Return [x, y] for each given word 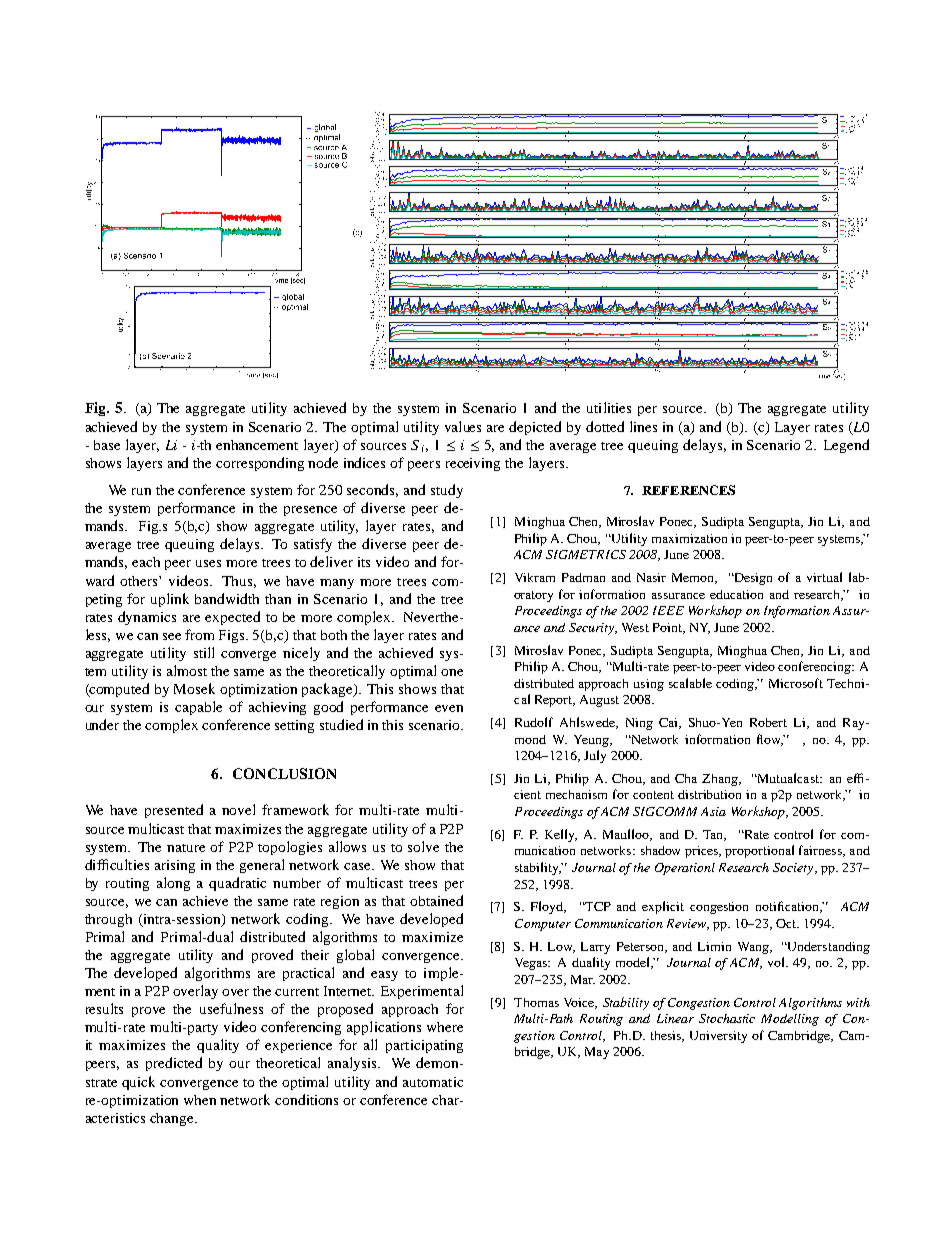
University [718, 1037]
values [463, 426]
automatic [433, 1082]
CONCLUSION [284, 773]
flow [770, 740]
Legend [846, 446]
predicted [174, 1064]
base [107, 445]
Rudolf [534, 722]
